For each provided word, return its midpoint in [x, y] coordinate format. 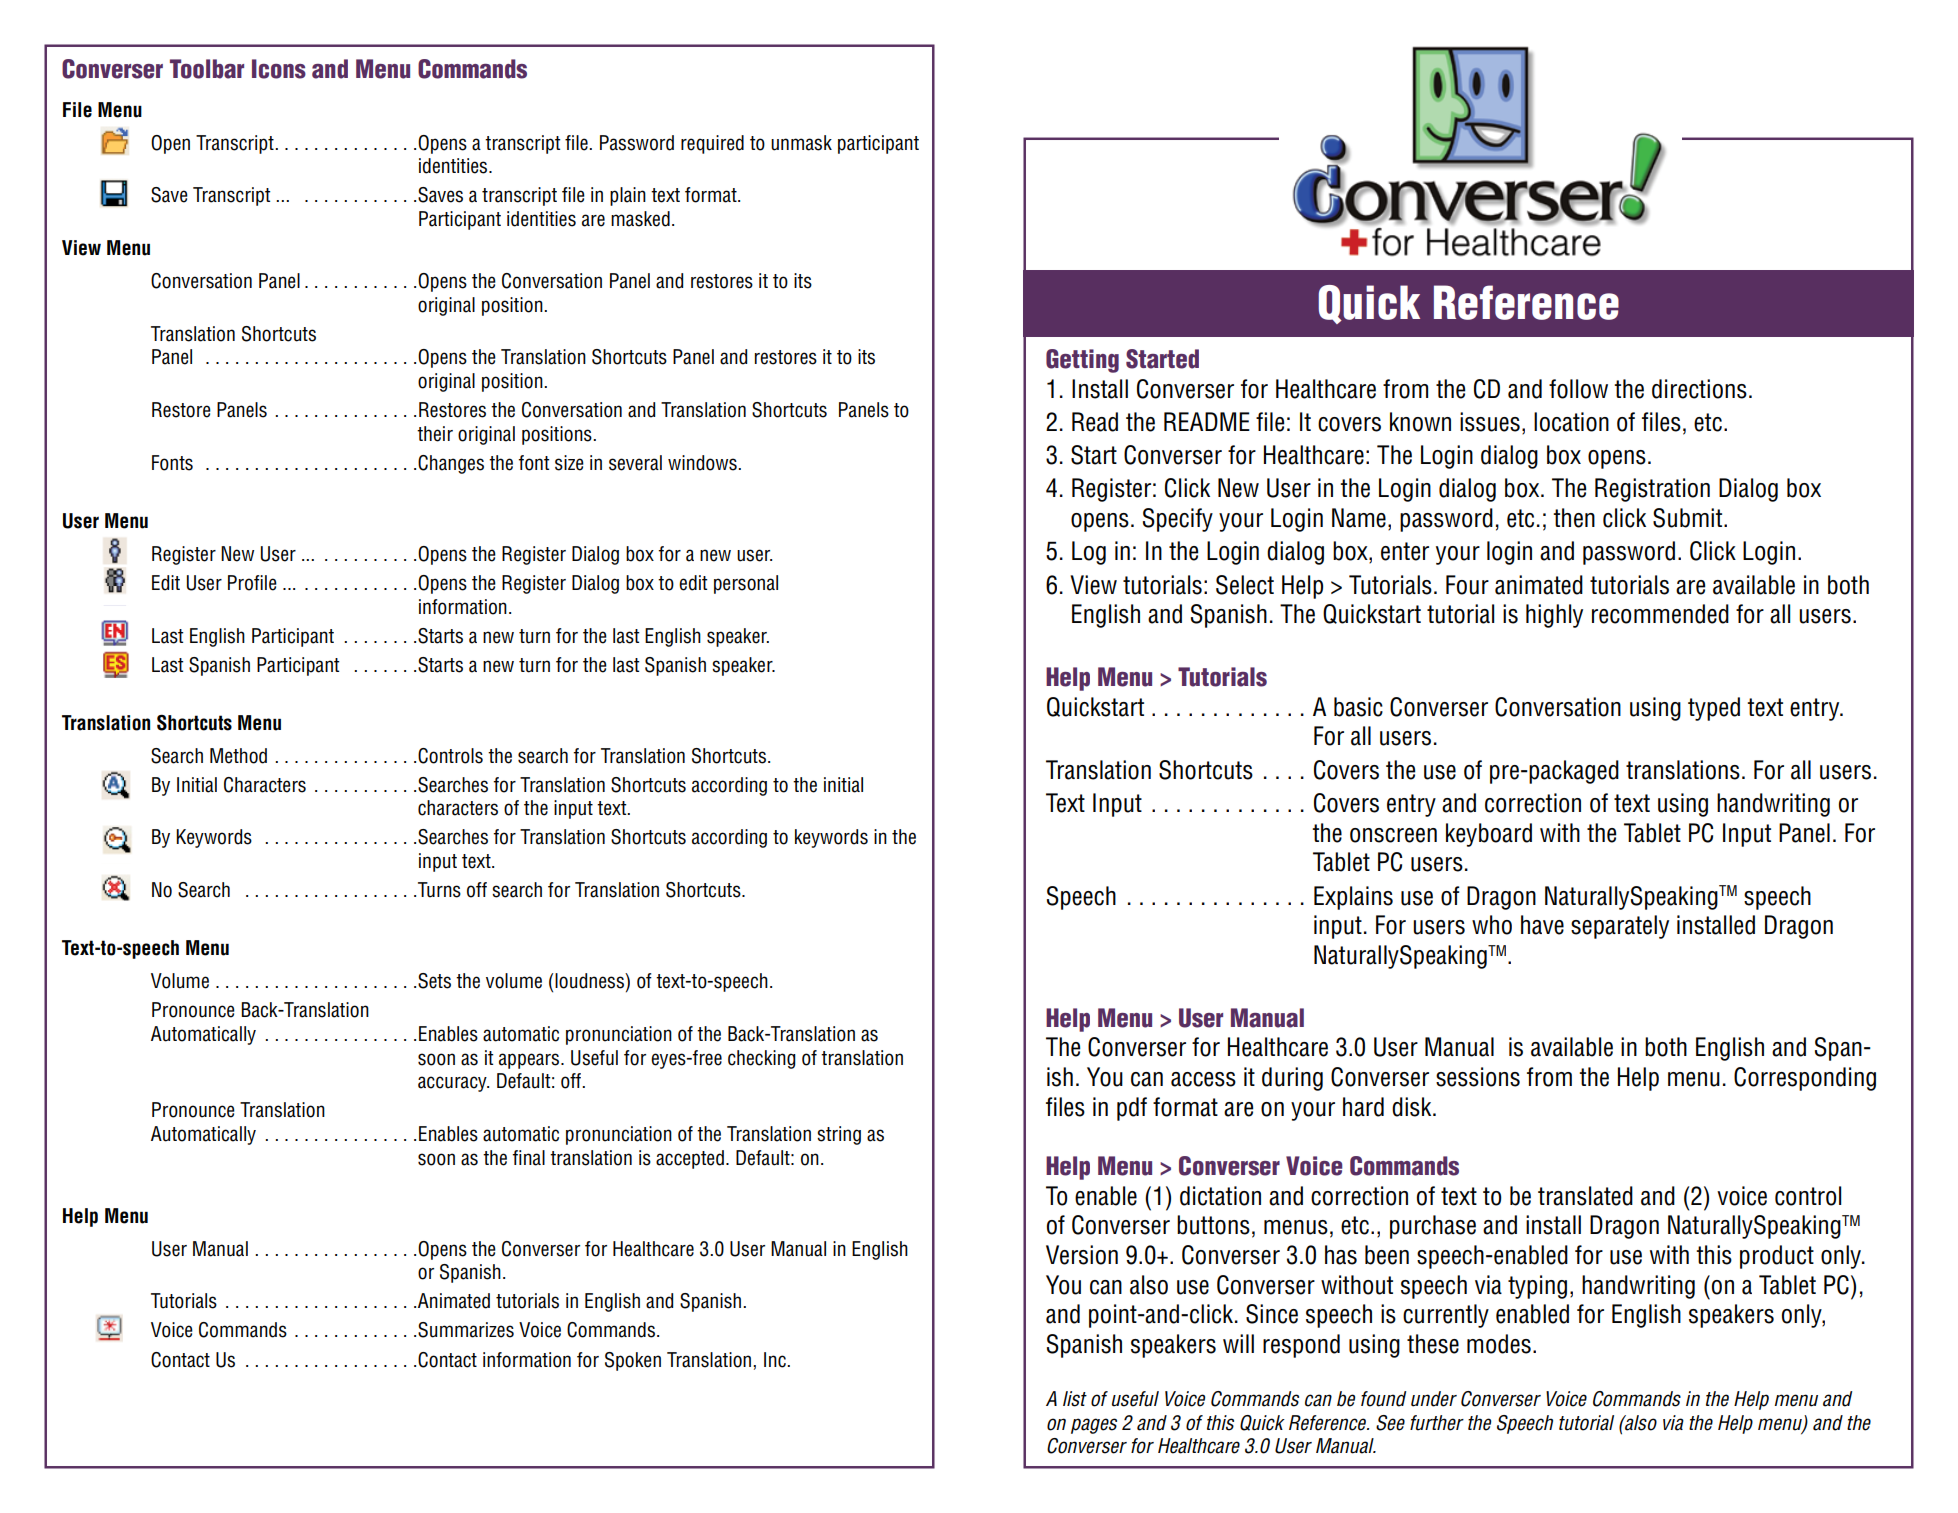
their [435, 434]
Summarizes [466, 1330]
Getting [1082, 361]
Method [238, 756]
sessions [1478, 1077]
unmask [801, 143]
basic [1358, 707]
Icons [279, 69]
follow [1578, 389]
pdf [1132, 1109]
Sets [434, 981]
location [1571, 422]
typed [1714, 709]
